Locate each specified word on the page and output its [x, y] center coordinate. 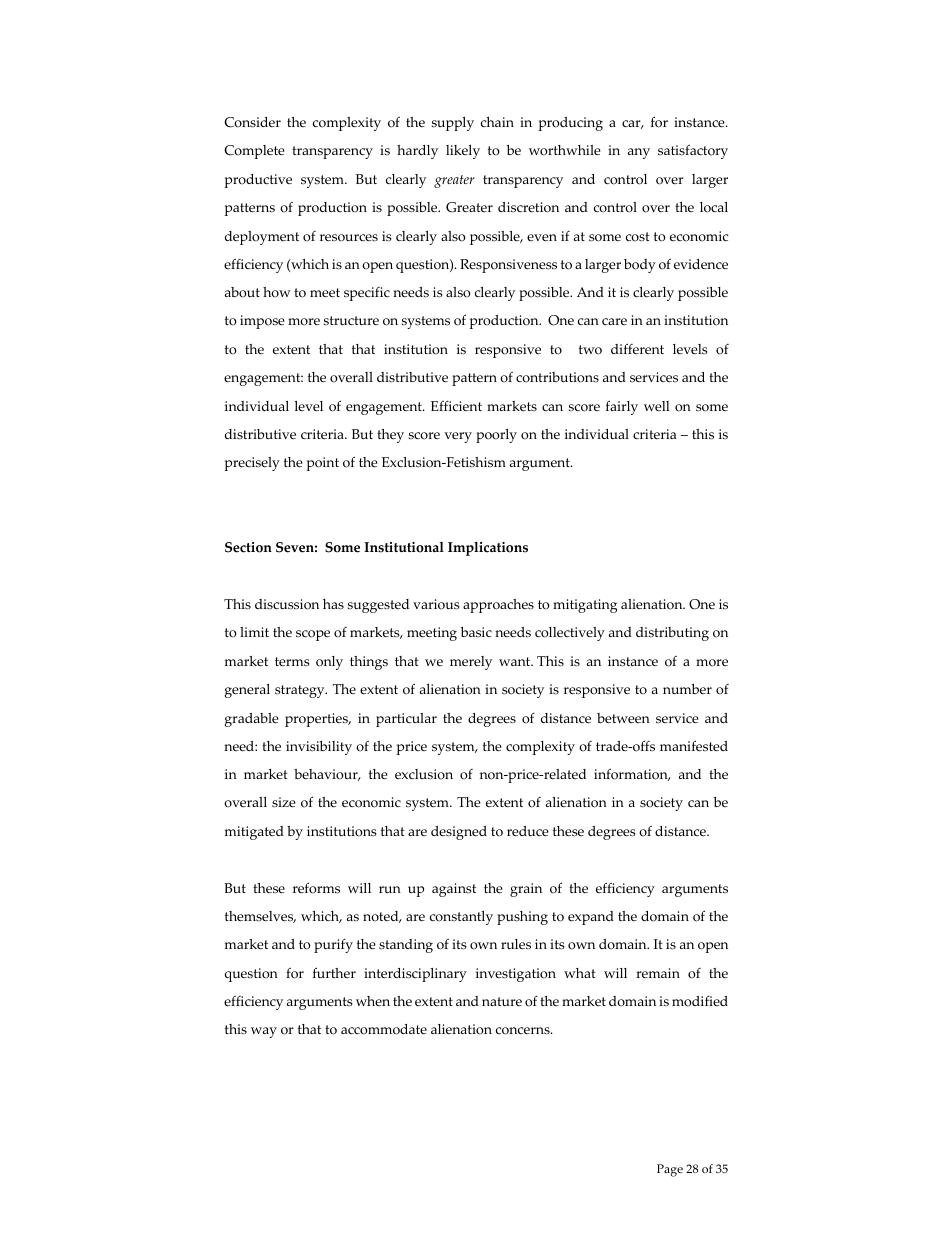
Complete [254, 152]
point [323, 464]
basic [476, 632]
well [656, 406]
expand [591, 918]
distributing [672, 634]
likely [463, 152]
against [454, 890]
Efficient [456, 405]
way [264, 1032]
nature [502, 1001]
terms [292, 662]
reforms [316, 888]
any [639, 153]
